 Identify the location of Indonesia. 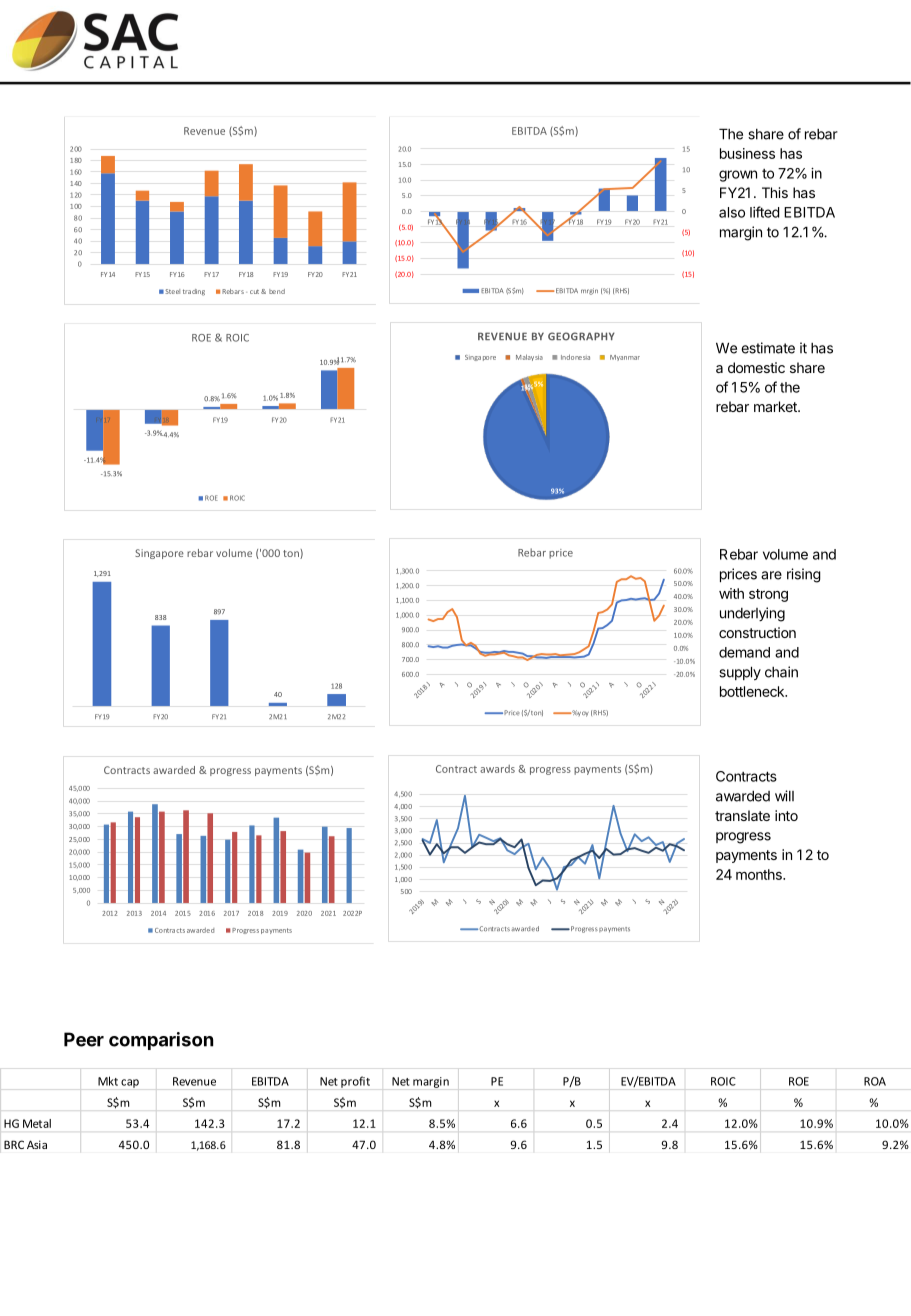
(575, 357).
